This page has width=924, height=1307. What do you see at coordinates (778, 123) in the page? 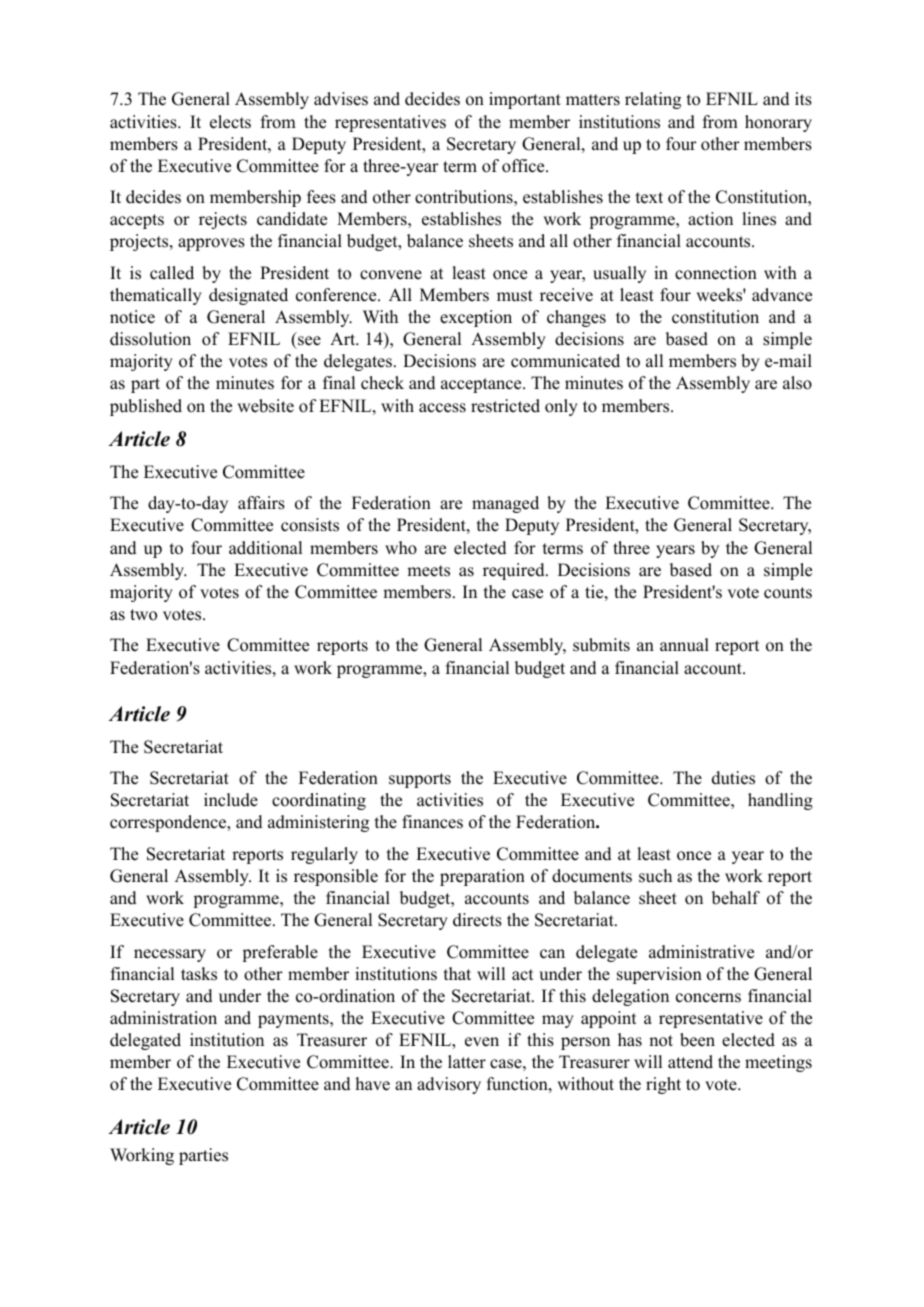
I see `honorary` at bounding box center [778, 123].
